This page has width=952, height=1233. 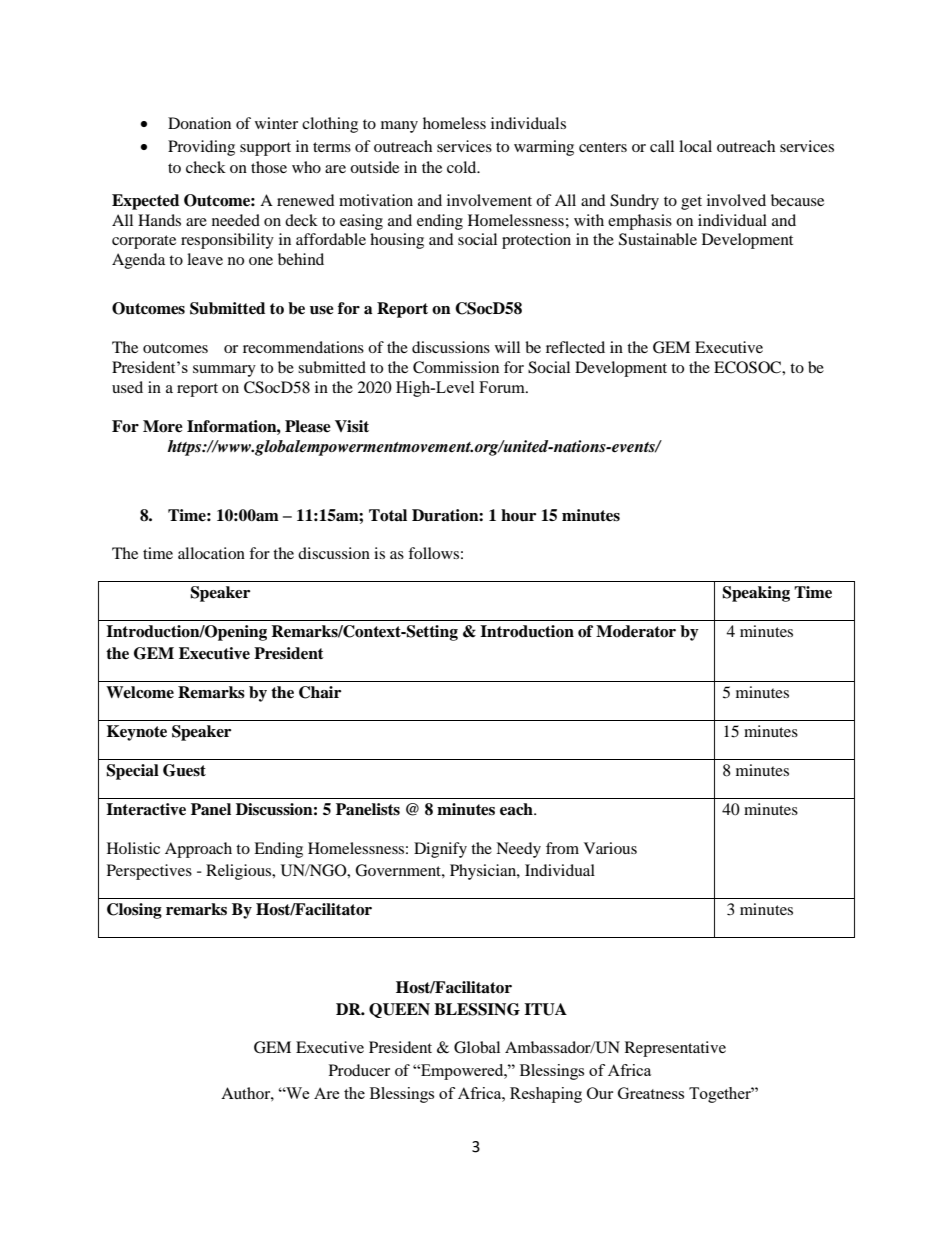 What do you see at coordinates (610, 848) in the page?
I see `Various` at bounding box center [610, 848].
